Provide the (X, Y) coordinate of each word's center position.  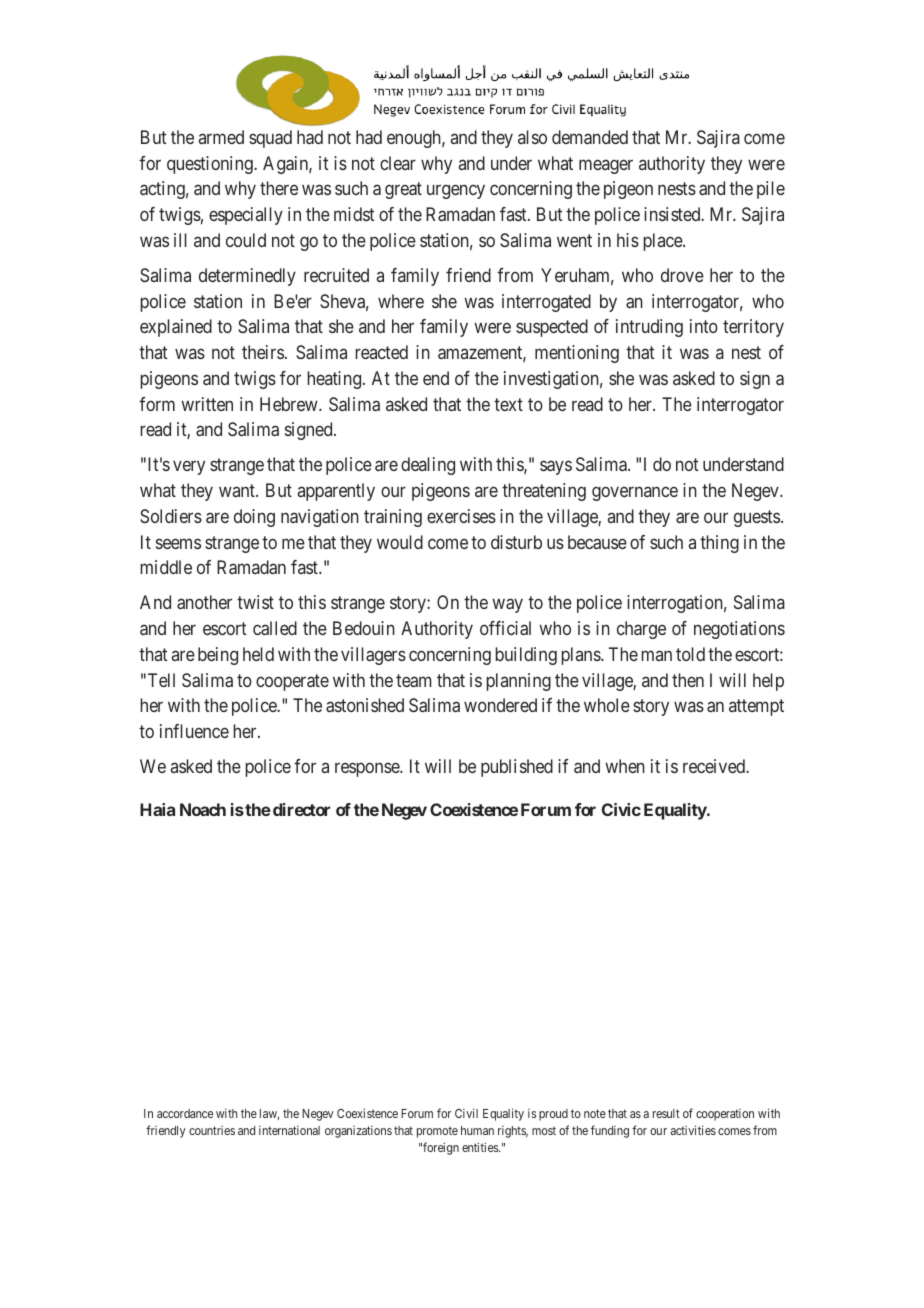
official (505, 628)
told (690, 654)
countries (212, 1130)
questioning (211, 165)
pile (771, 190)
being (218, 656)
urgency (456, 192)
